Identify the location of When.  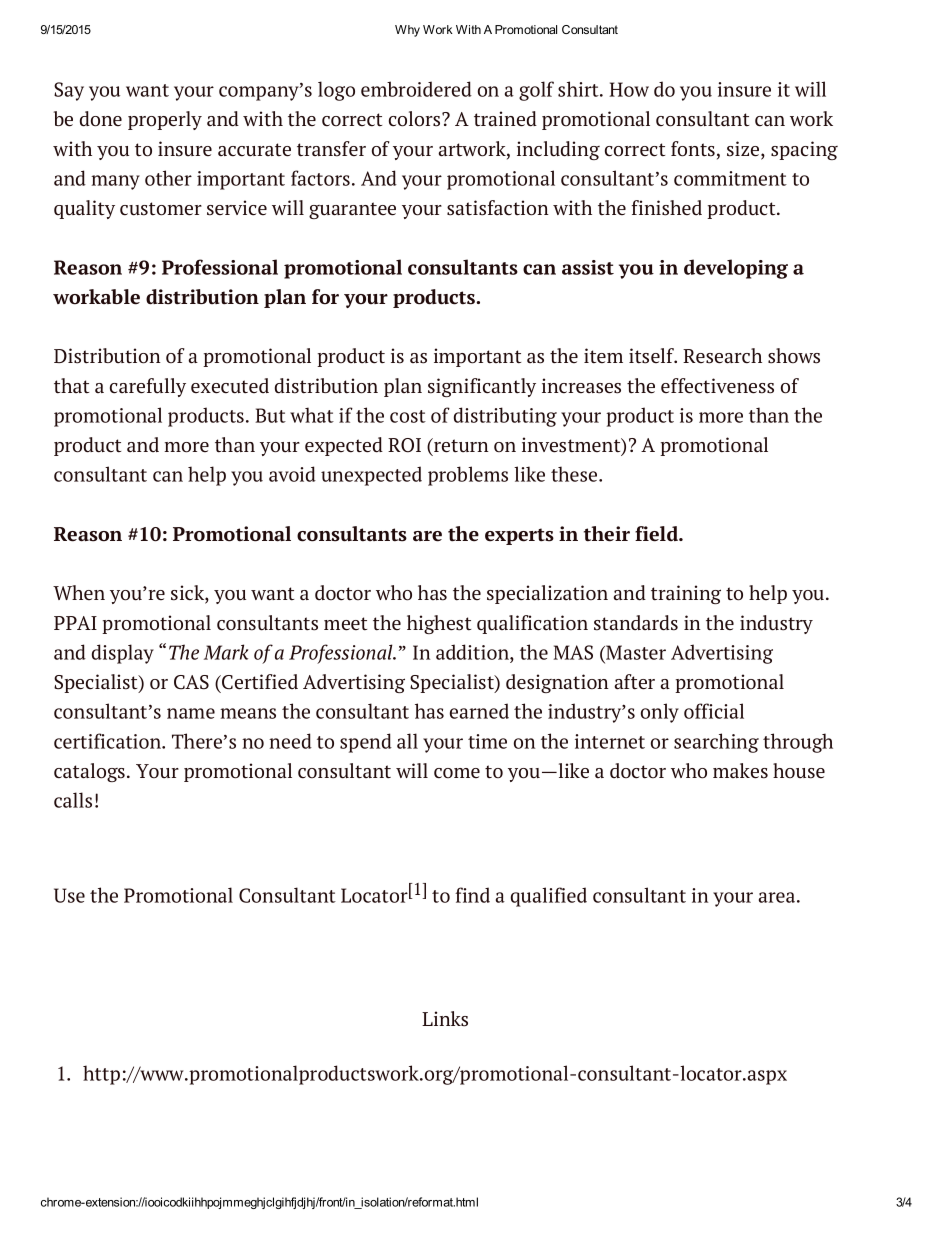
(79, 592).
